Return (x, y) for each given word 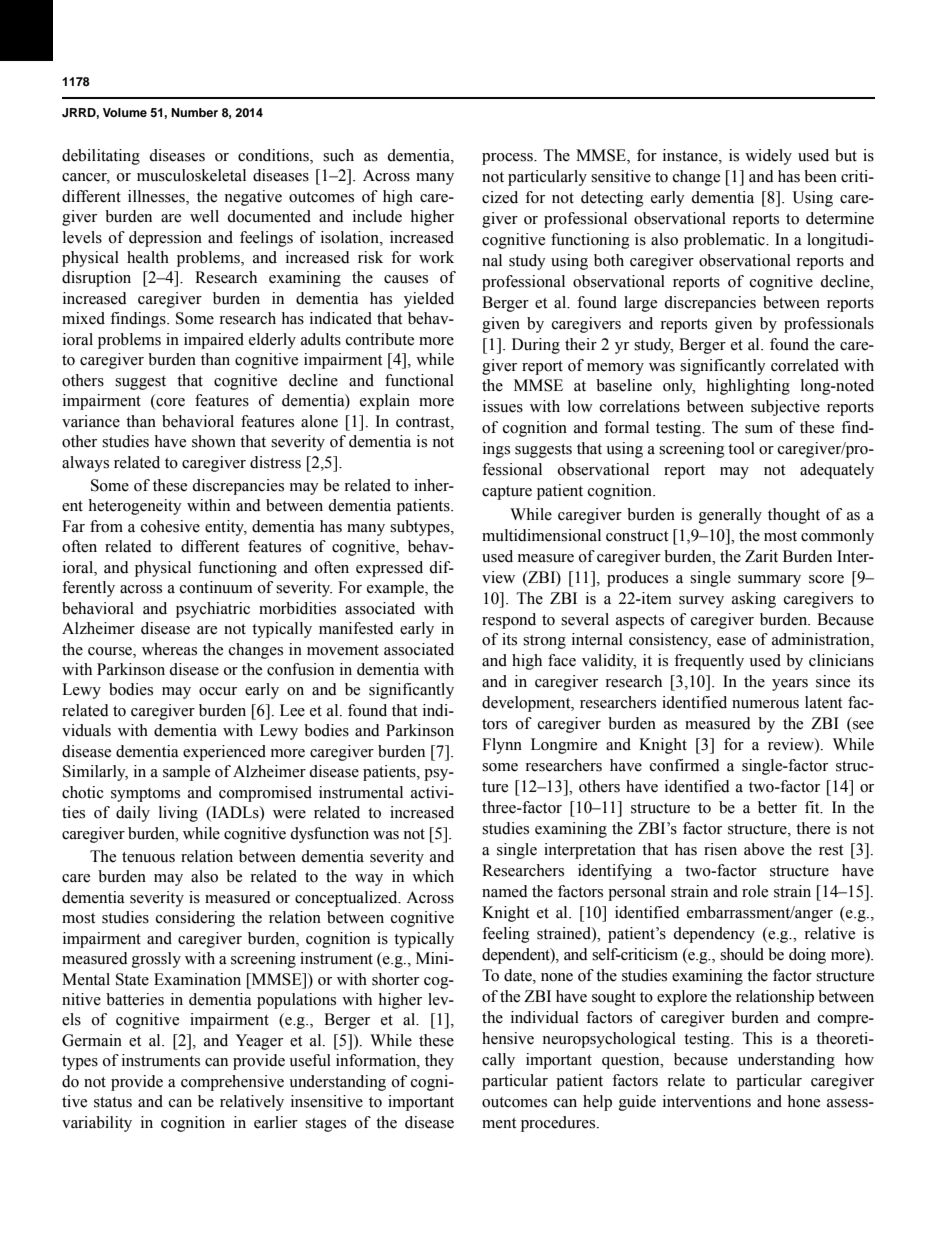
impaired (214, 341)
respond (509, 621)
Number (194, 112)
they (439, 1062)
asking (754, 600)
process (508, 159)
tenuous (148, 857)
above (764, 849)
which (433, 876)
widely (768, 157)
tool (741, 448)
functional (419, 380)
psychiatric (213, 610)
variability (97, 1124)
